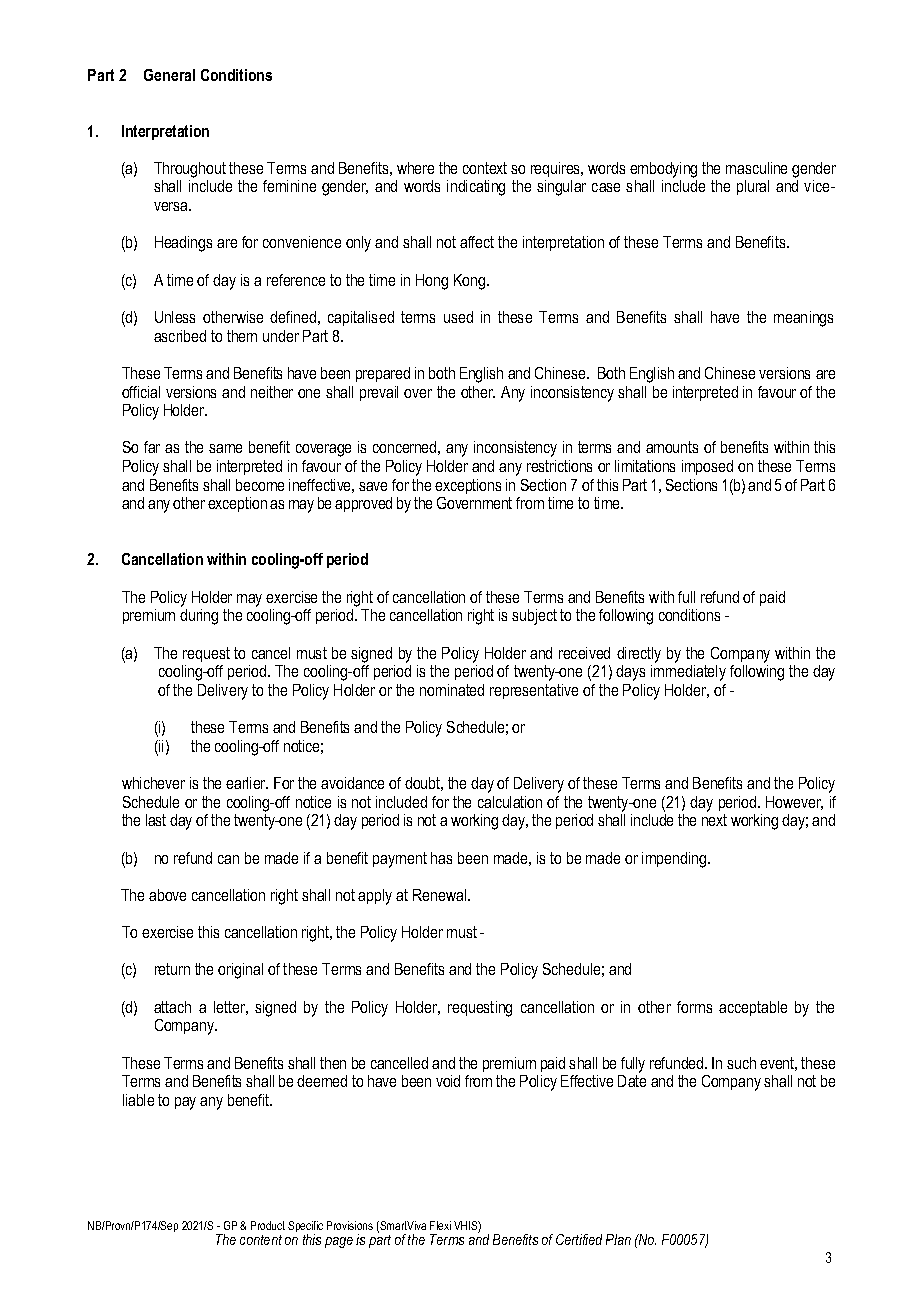  Describe the element at coordinates (756, 168) in the screenshot. I see `masculine` at that location.
